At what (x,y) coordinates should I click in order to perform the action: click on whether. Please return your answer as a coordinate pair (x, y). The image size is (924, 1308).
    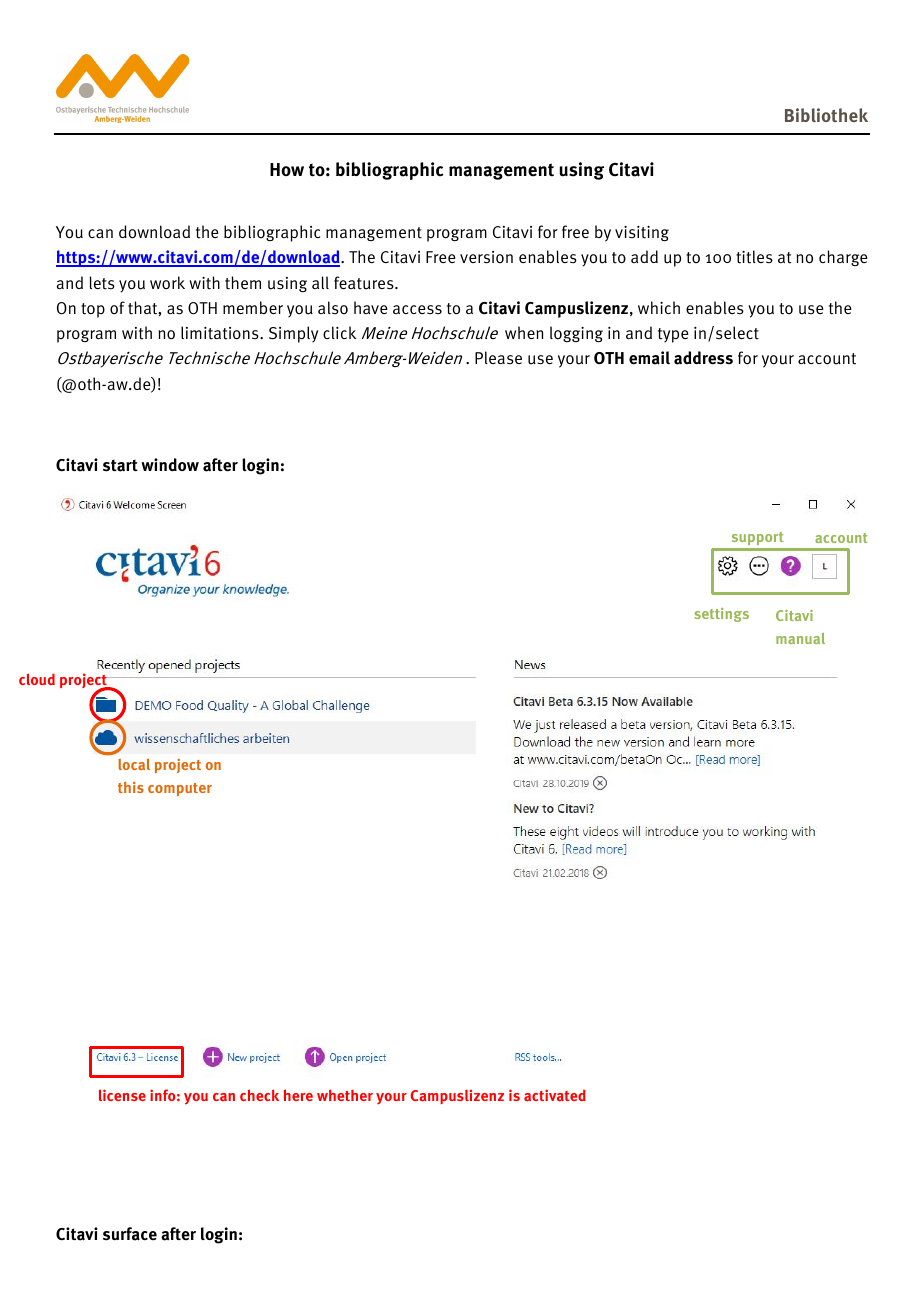
    Looking at the image, I should click on (345, 1095).
